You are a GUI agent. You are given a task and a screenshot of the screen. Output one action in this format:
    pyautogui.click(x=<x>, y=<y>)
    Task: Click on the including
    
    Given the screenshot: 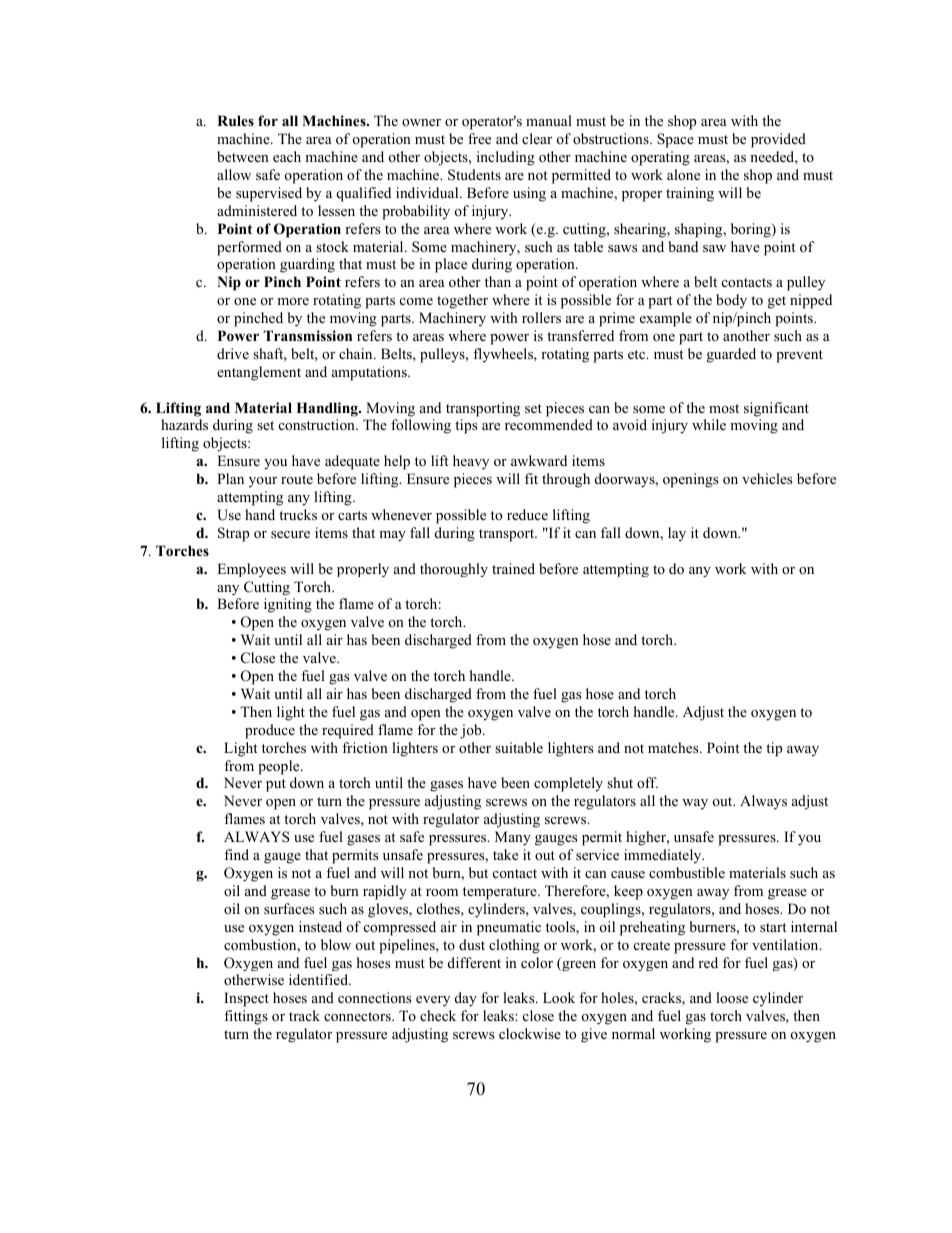 What is the action you would take?
    pyautogui.click(x=506, y=158)
